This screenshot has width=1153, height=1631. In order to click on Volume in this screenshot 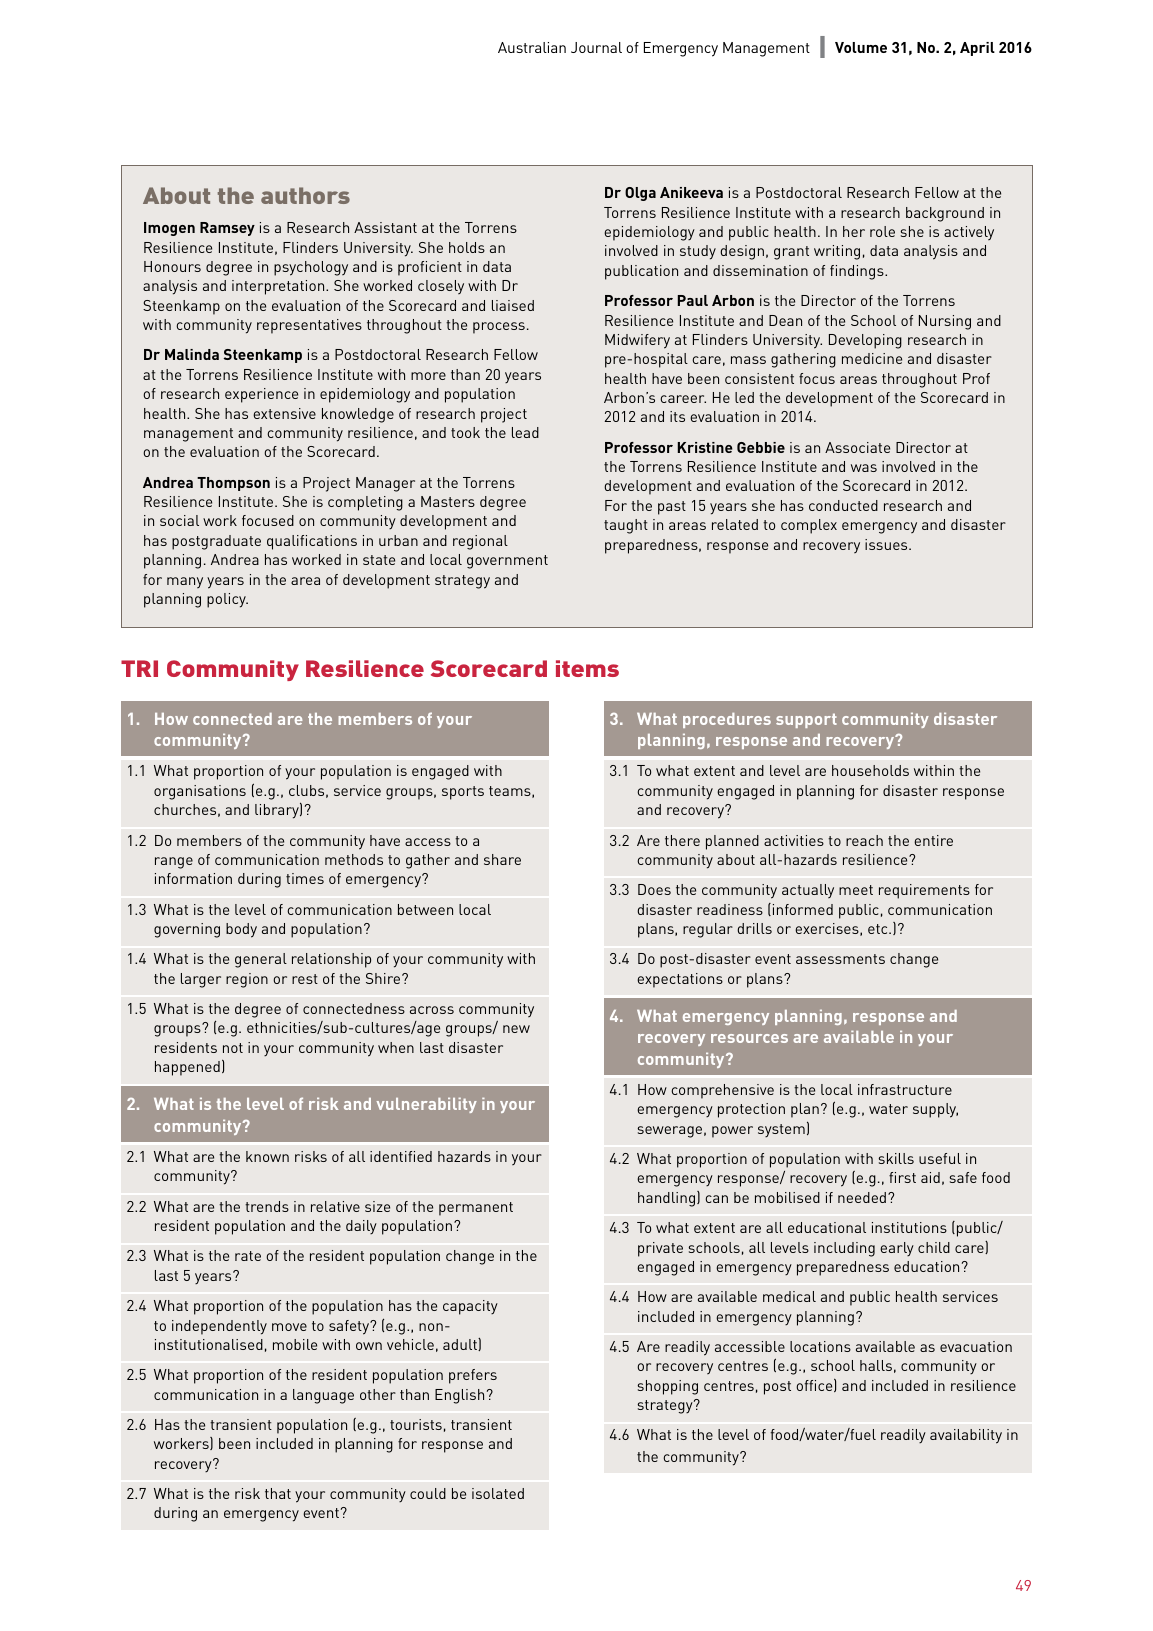, I will do `click(861, 47)`.
